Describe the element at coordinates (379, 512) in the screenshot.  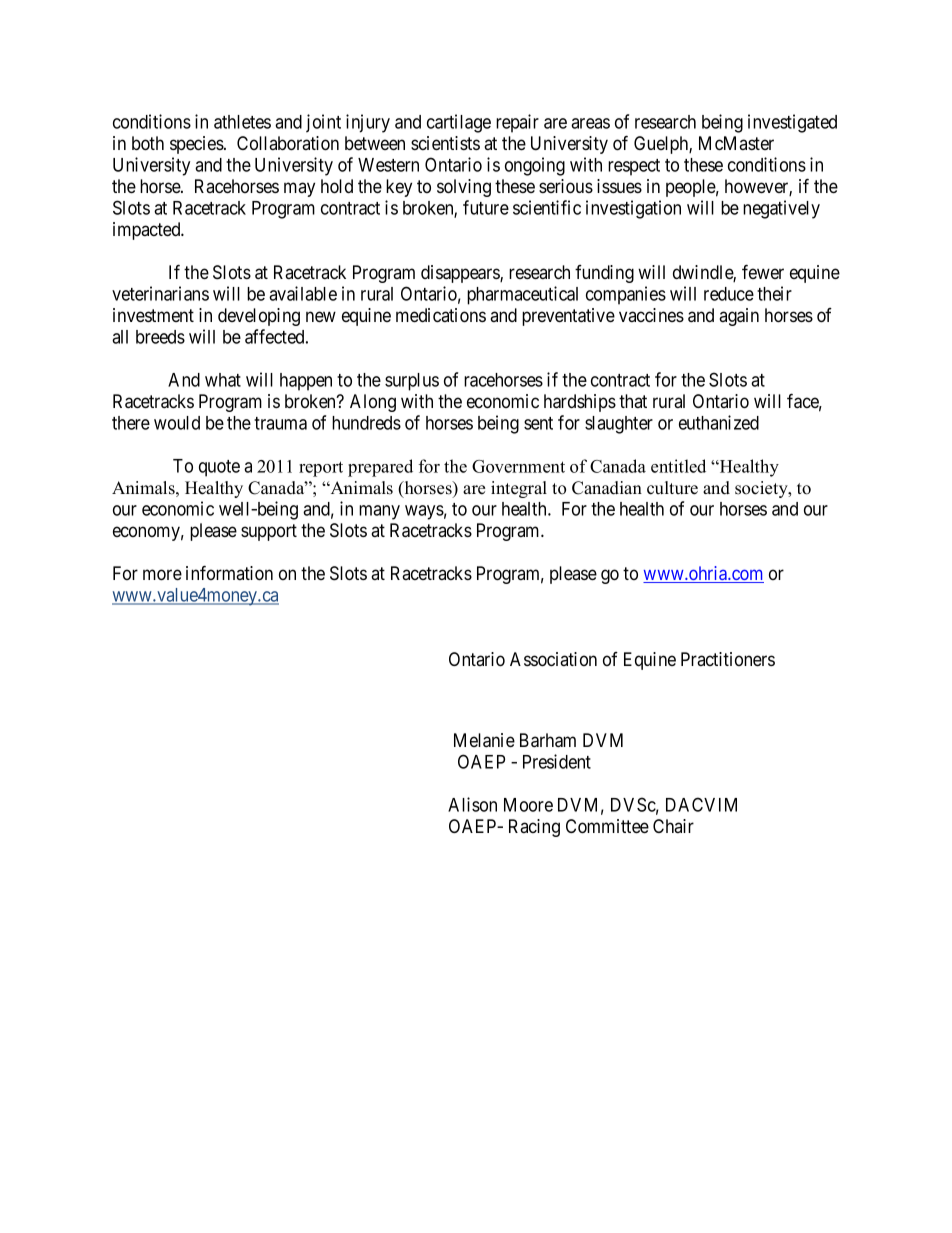
I see `many` at that location.
